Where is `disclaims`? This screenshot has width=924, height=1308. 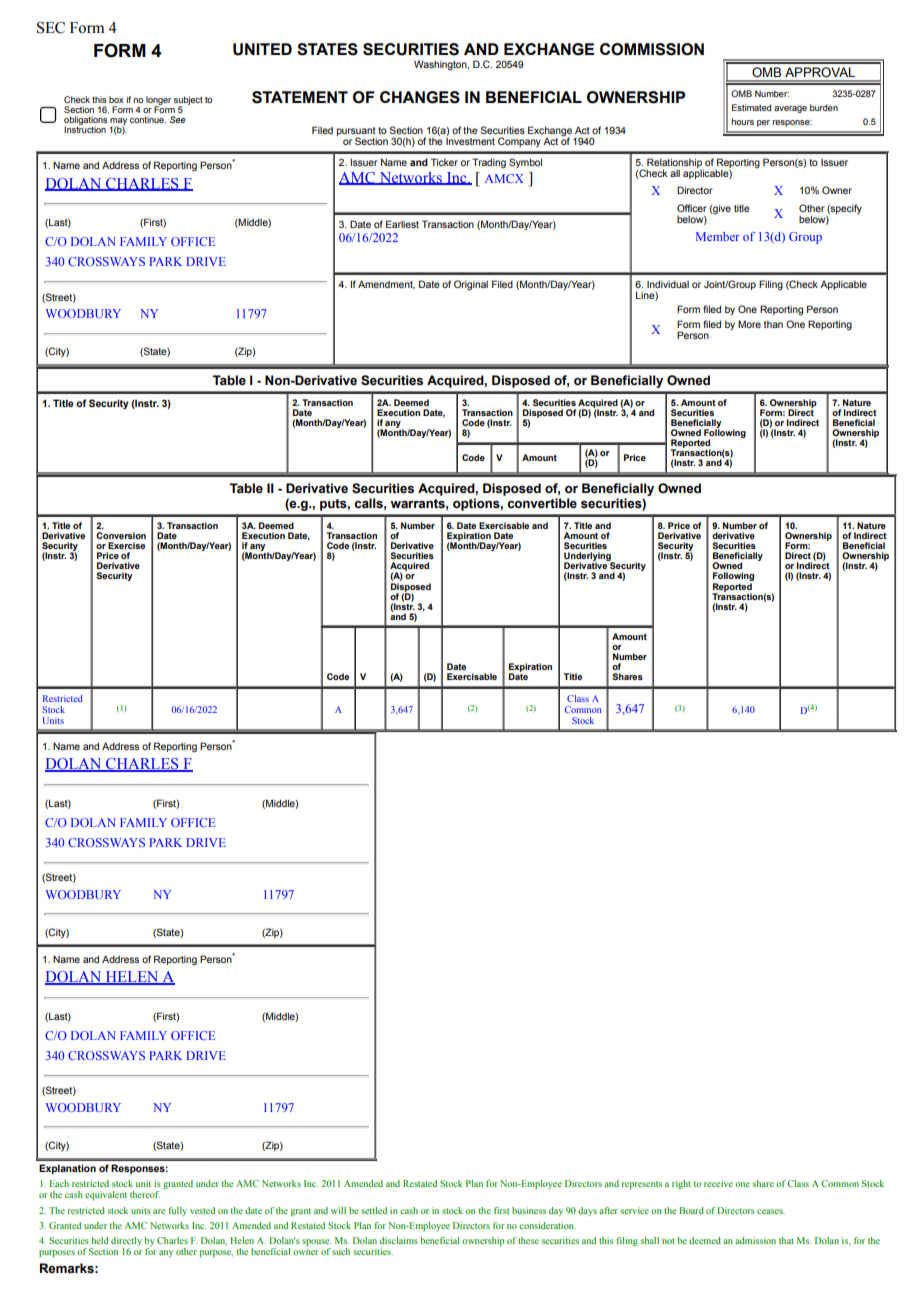 disclaims is located at coordinates (399, 1240).
